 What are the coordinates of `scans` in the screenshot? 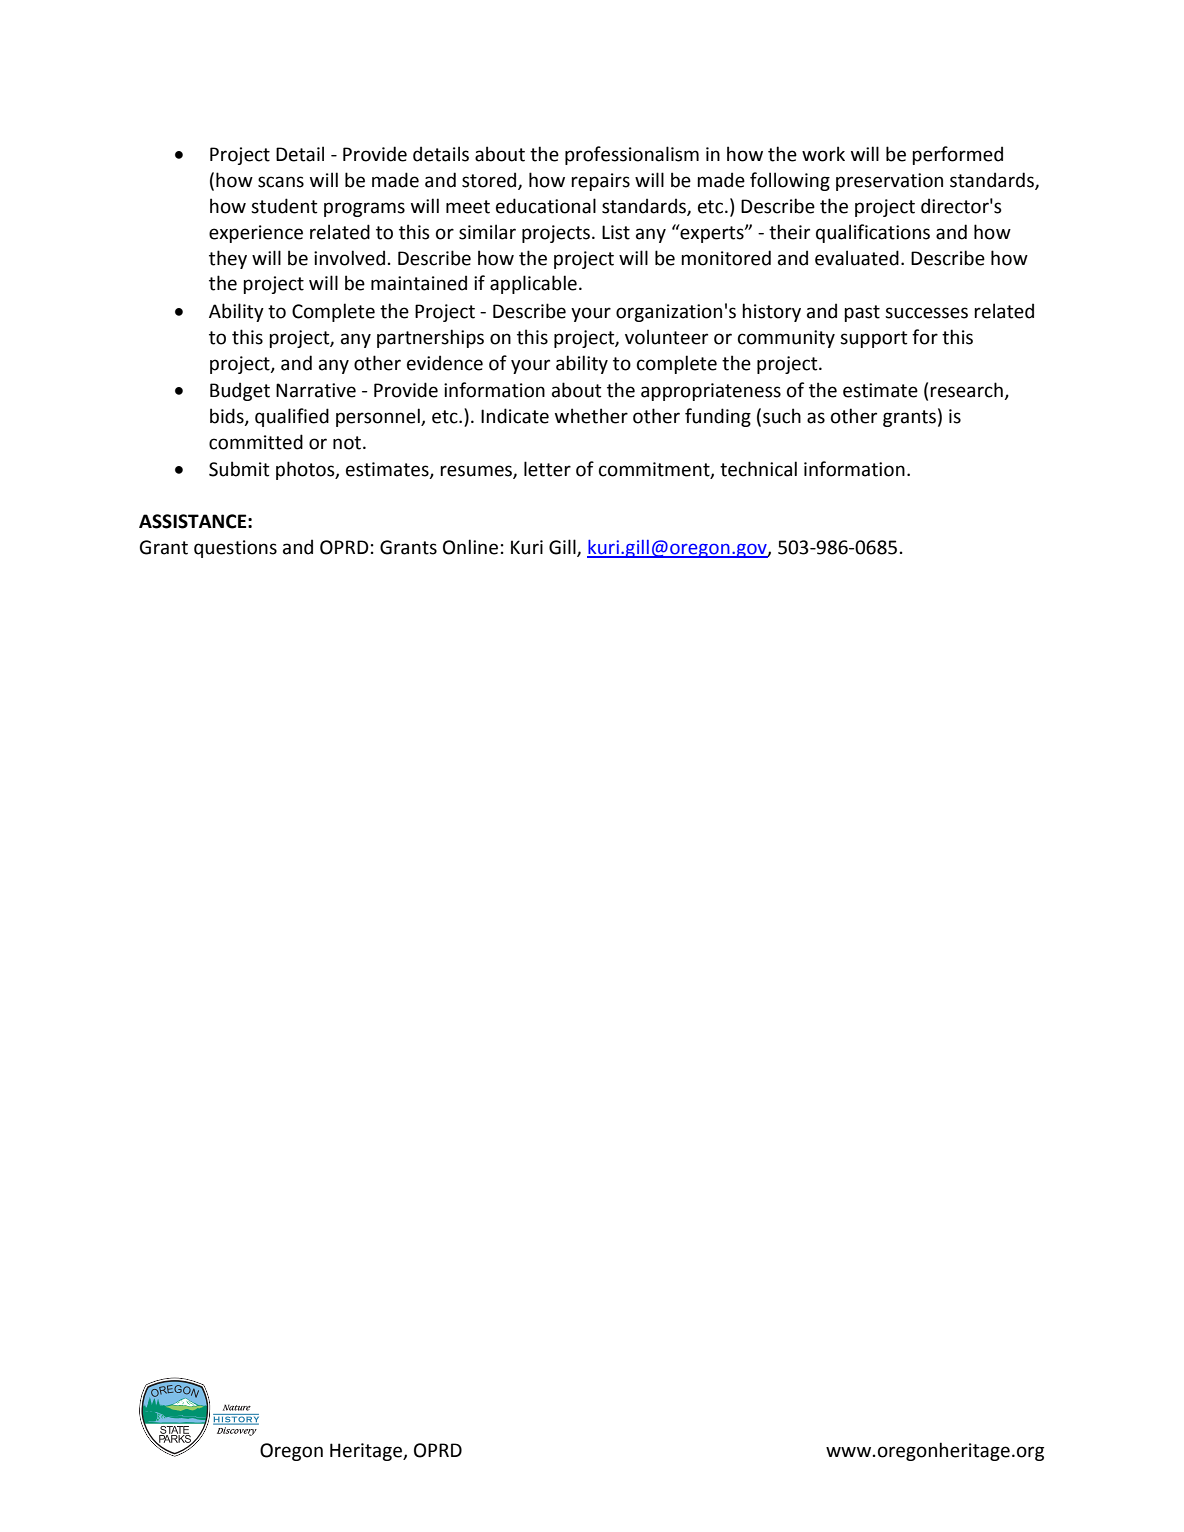 It's located at (281, 182).
